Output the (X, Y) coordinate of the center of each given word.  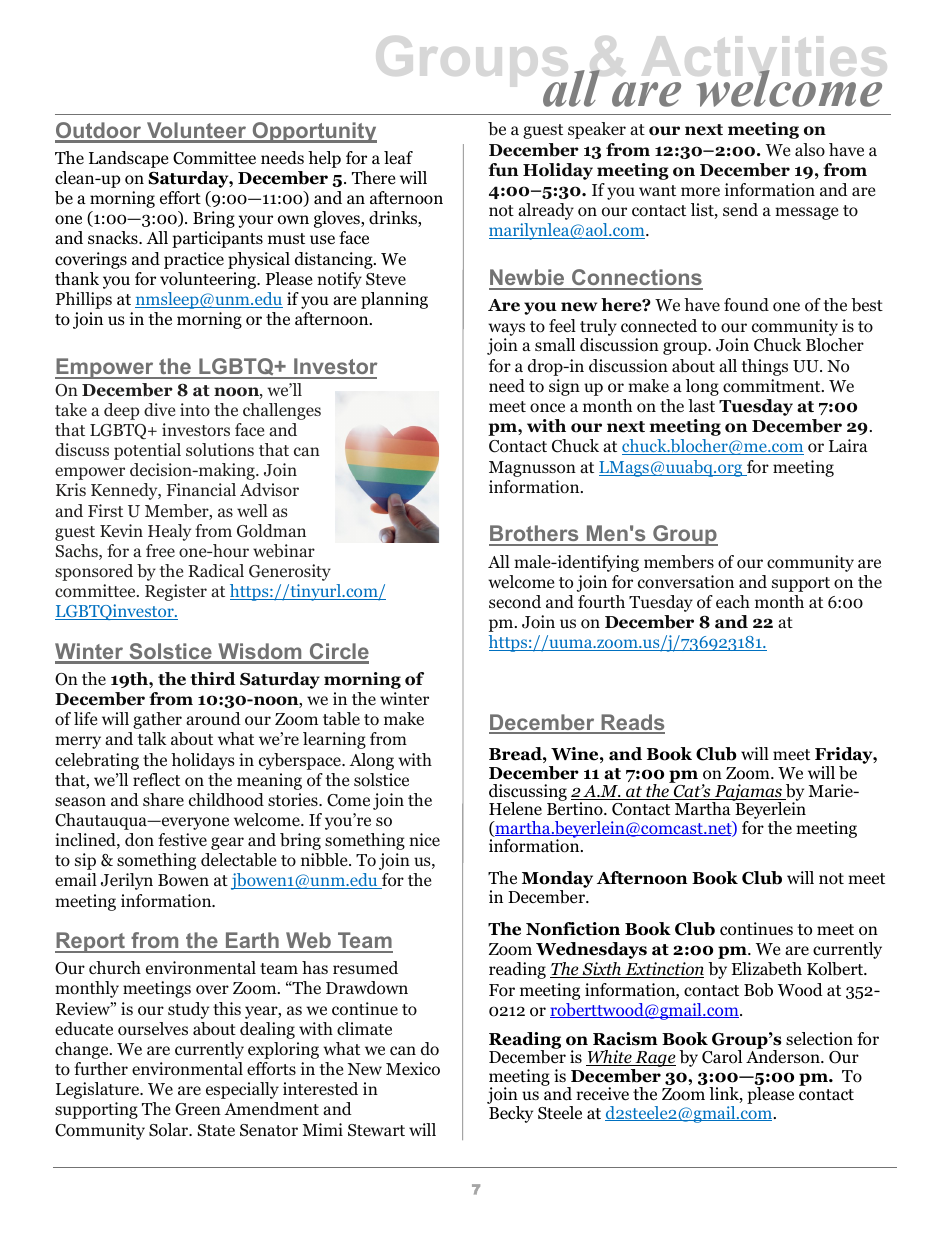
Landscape (128, 159)
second (515, 602)
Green (198, 1109)
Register (176, 592)
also (810, 150)
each (733, 601)
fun (503, 170)
